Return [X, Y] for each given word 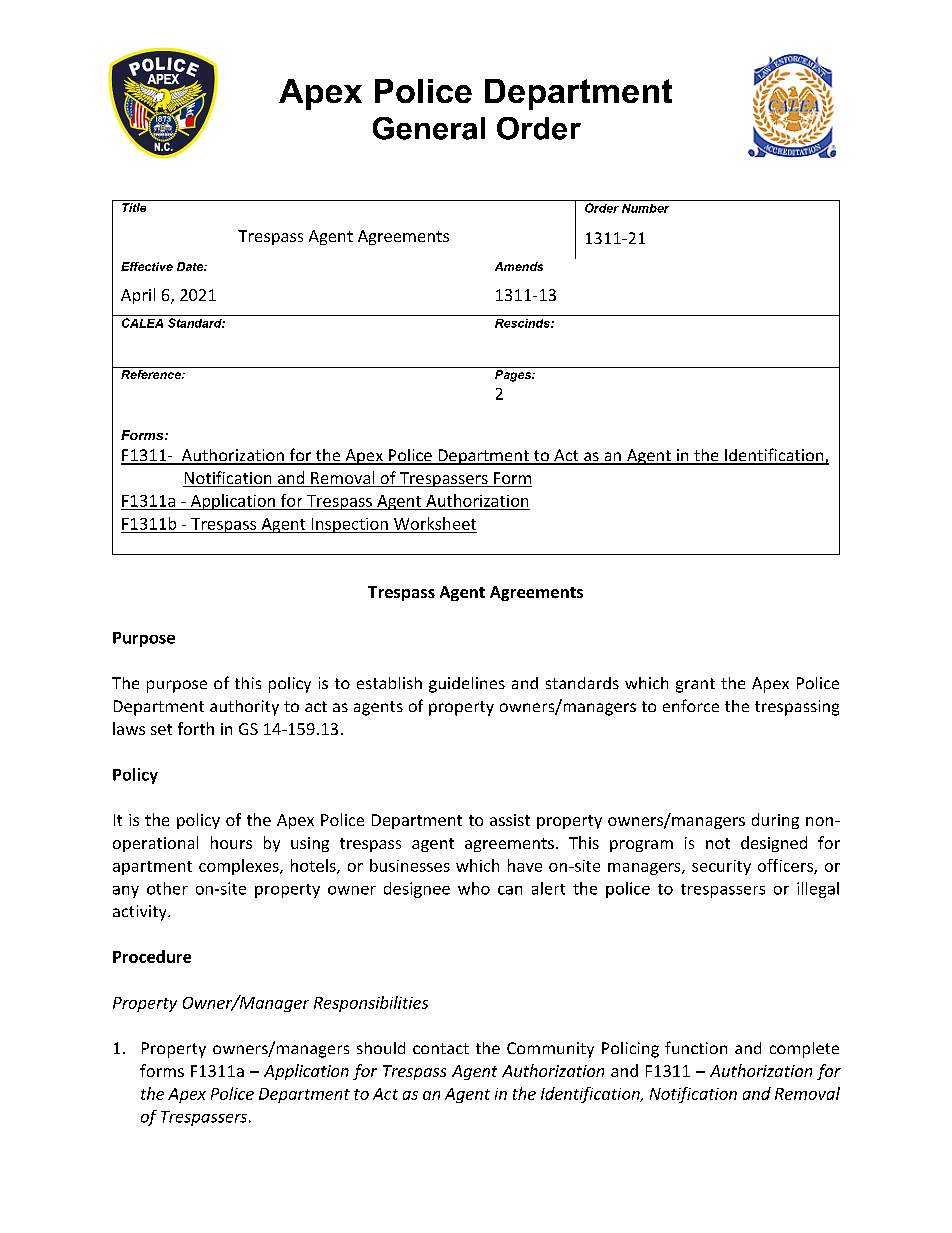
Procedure [152, 956]
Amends [519, 266]
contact [441, 1048]
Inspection [349, 525]
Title [134, 207]
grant [695, 685]
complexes [240, 867]
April [138, 296]
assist [510, 820]
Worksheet [435, 523]
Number [645, 208]
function [696, 1047]
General [429, 128]
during [775, 821]
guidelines [467, 685]
